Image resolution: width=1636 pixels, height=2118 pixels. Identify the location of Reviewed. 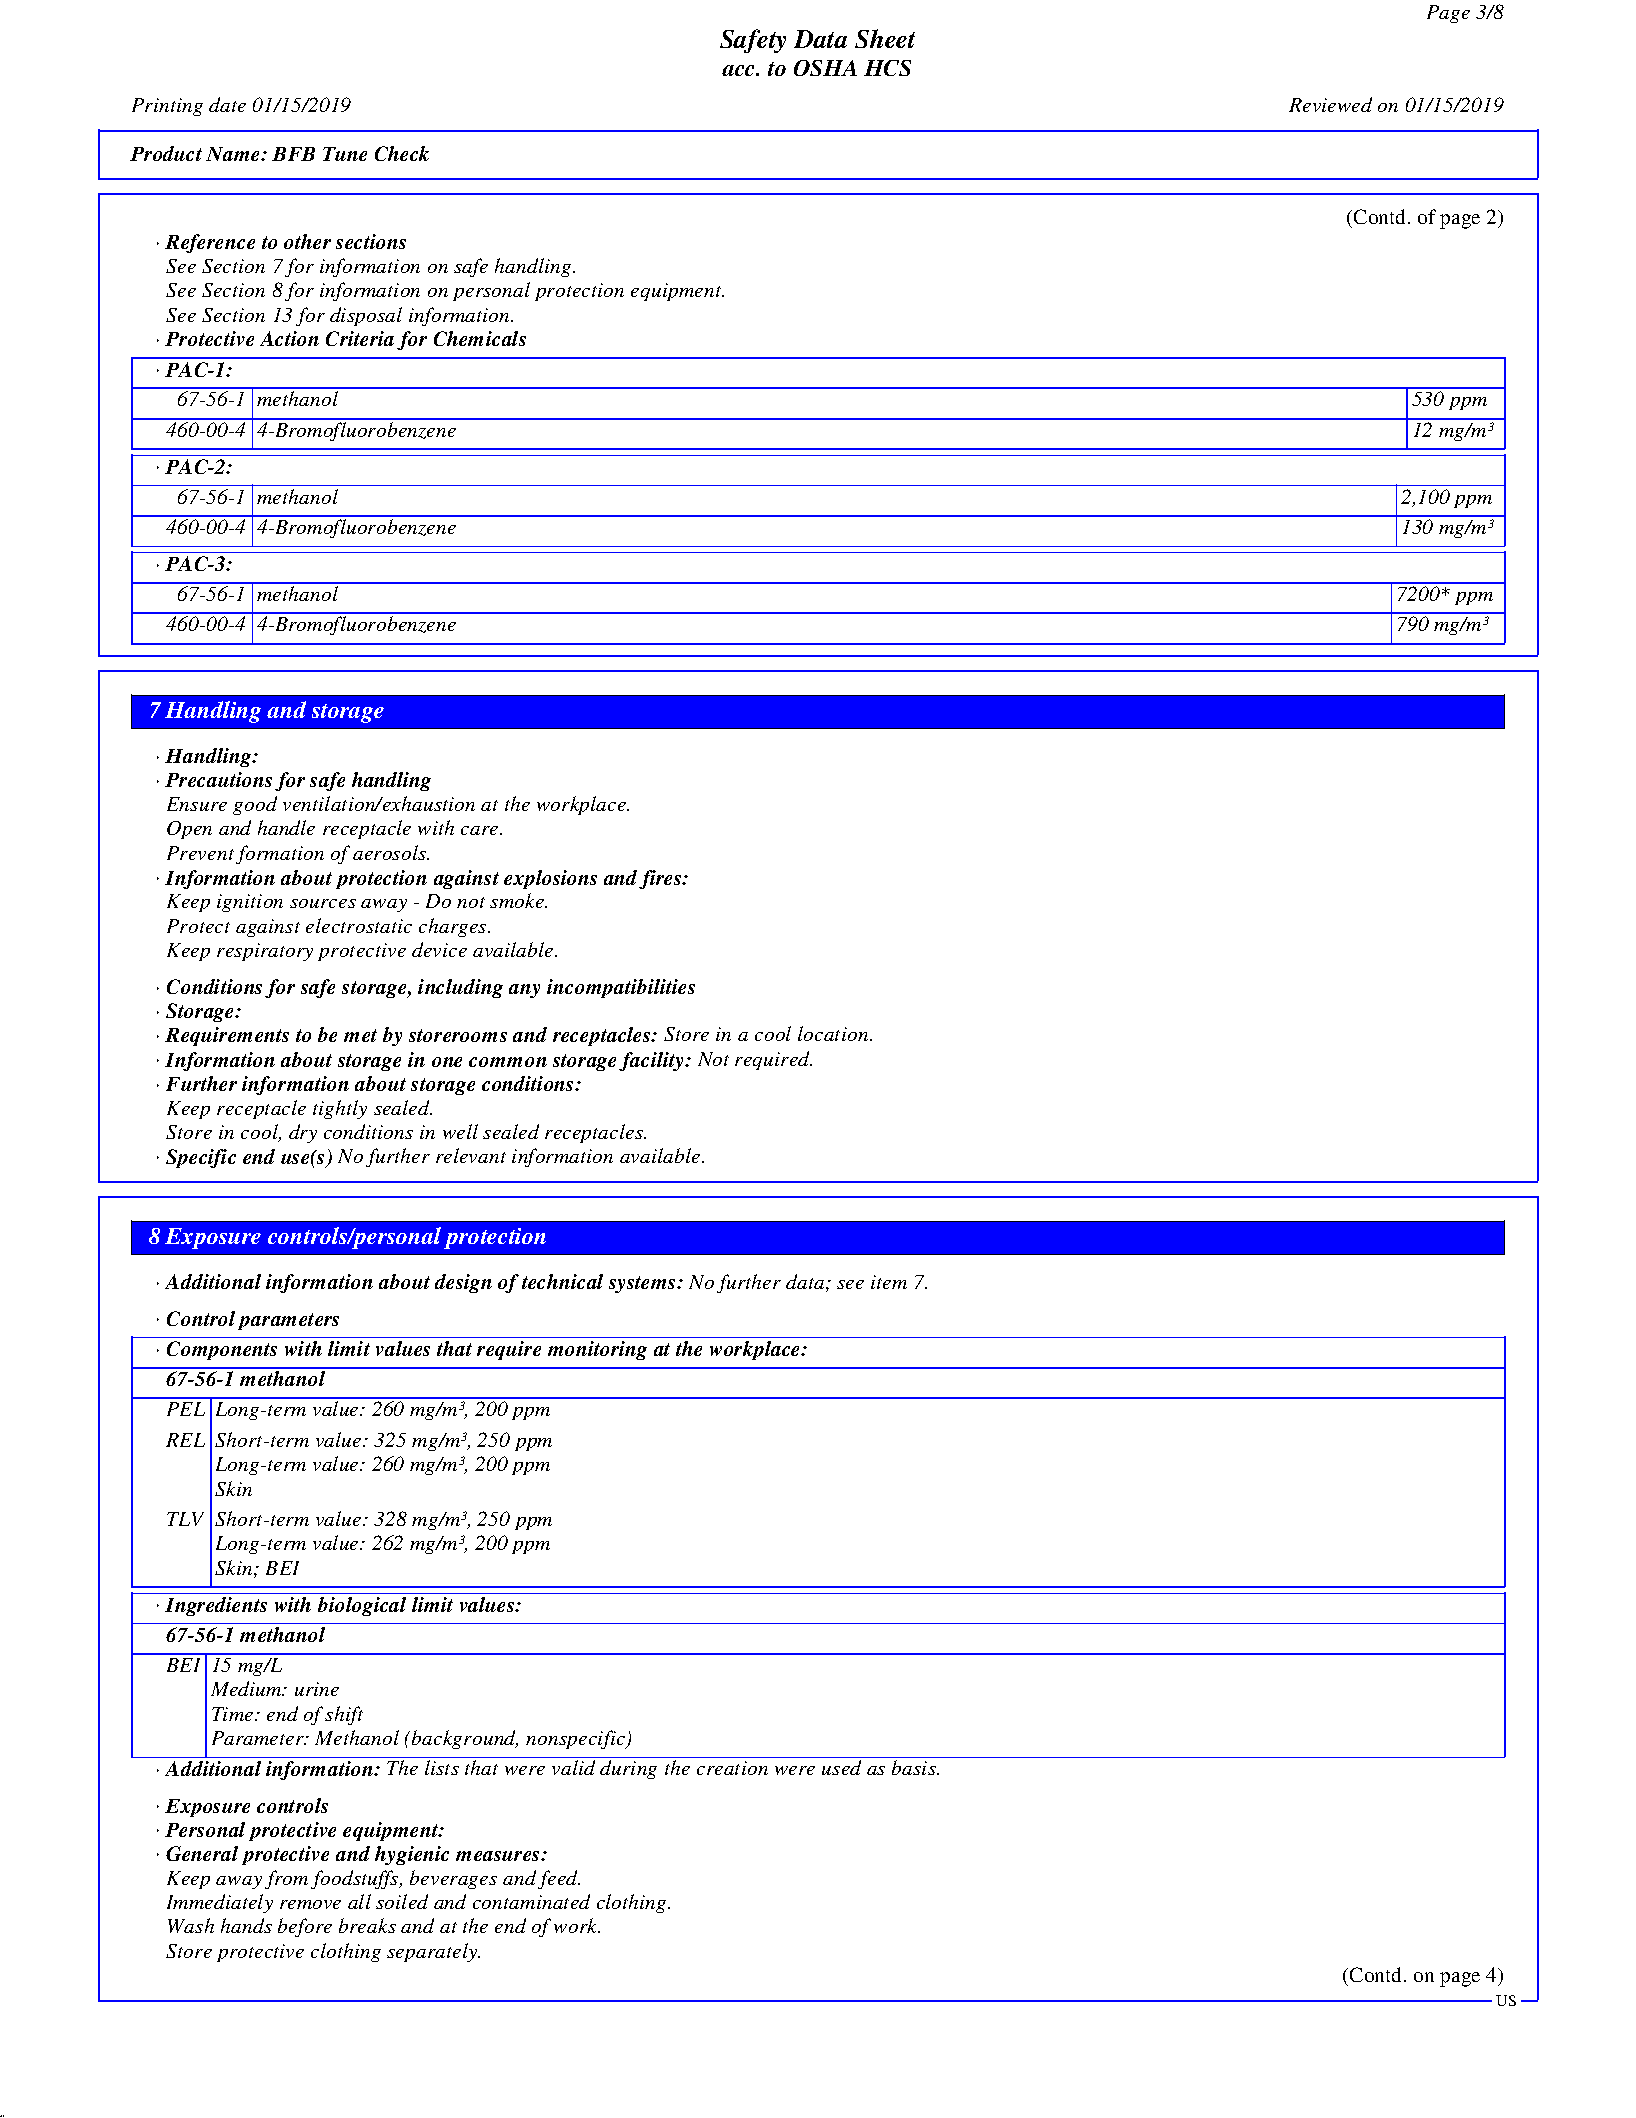
(1330, 104).
